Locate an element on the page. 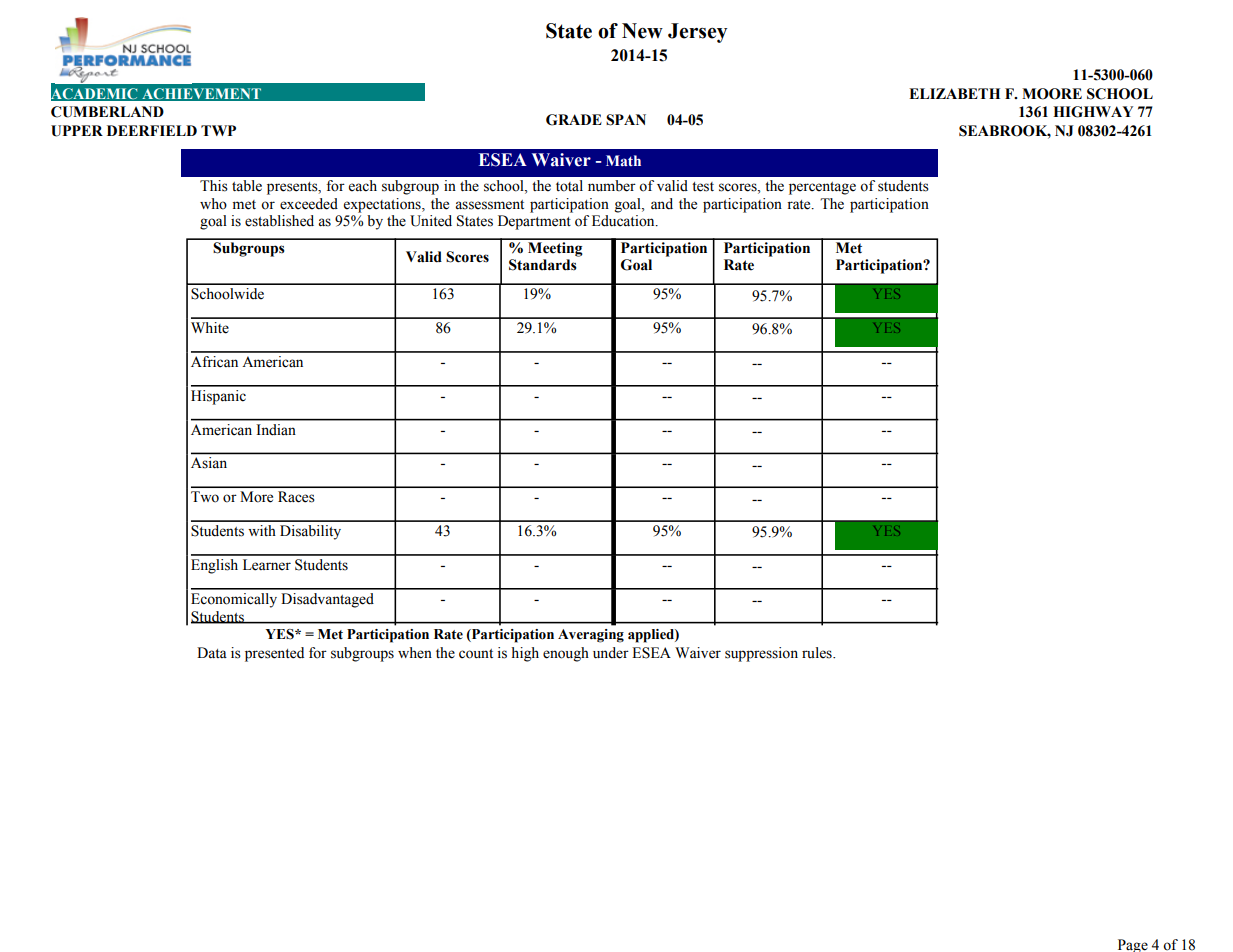 The width and height of the image is (1233, 952). rules is located at coordinates (818, 653).
